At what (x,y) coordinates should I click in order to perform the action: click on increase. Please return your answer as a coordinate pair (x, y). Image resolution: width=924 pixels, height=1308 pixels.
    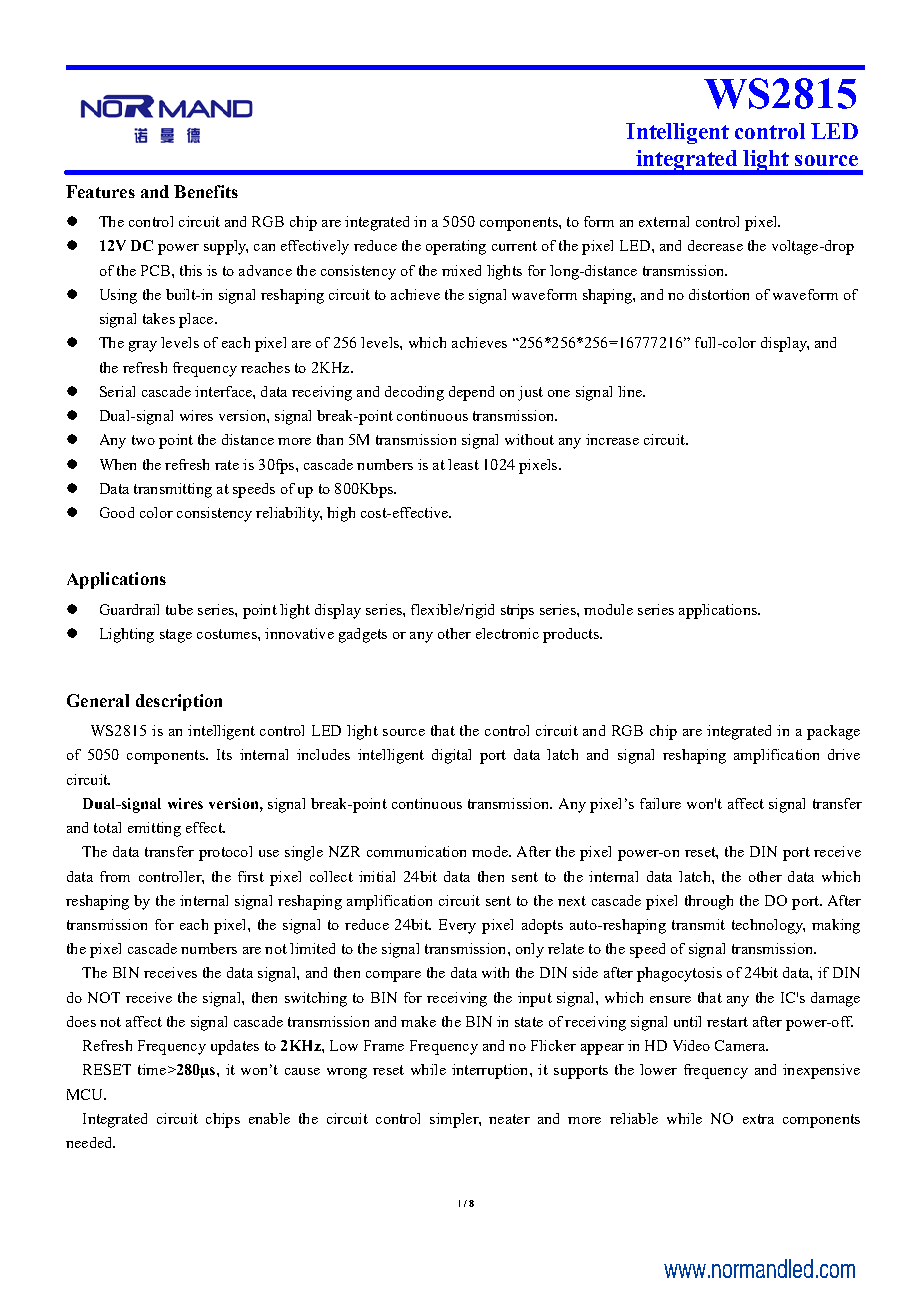
    Looking at the image, I should click on (612, 439).
